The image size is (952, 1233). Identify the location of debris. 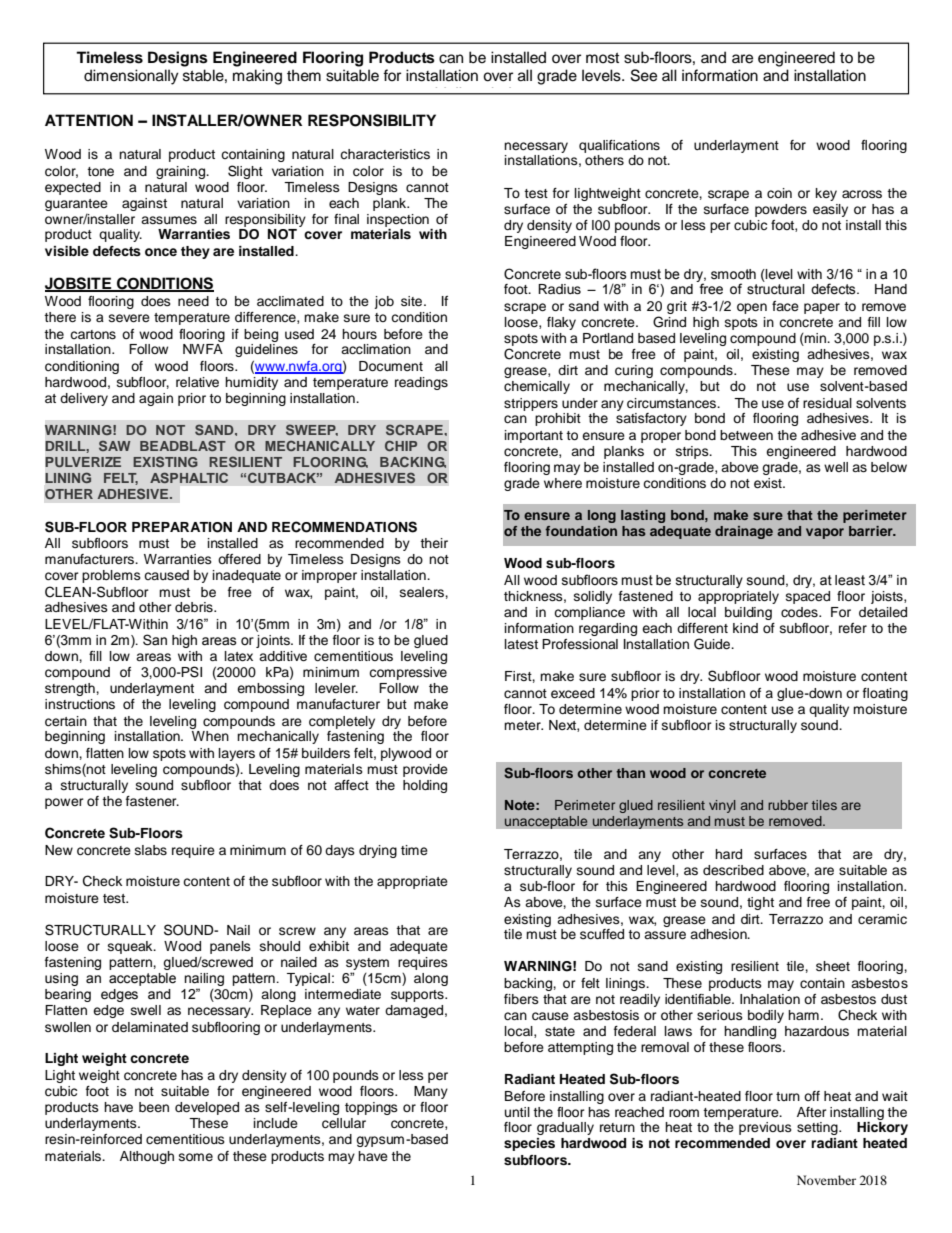
(195, 607).
